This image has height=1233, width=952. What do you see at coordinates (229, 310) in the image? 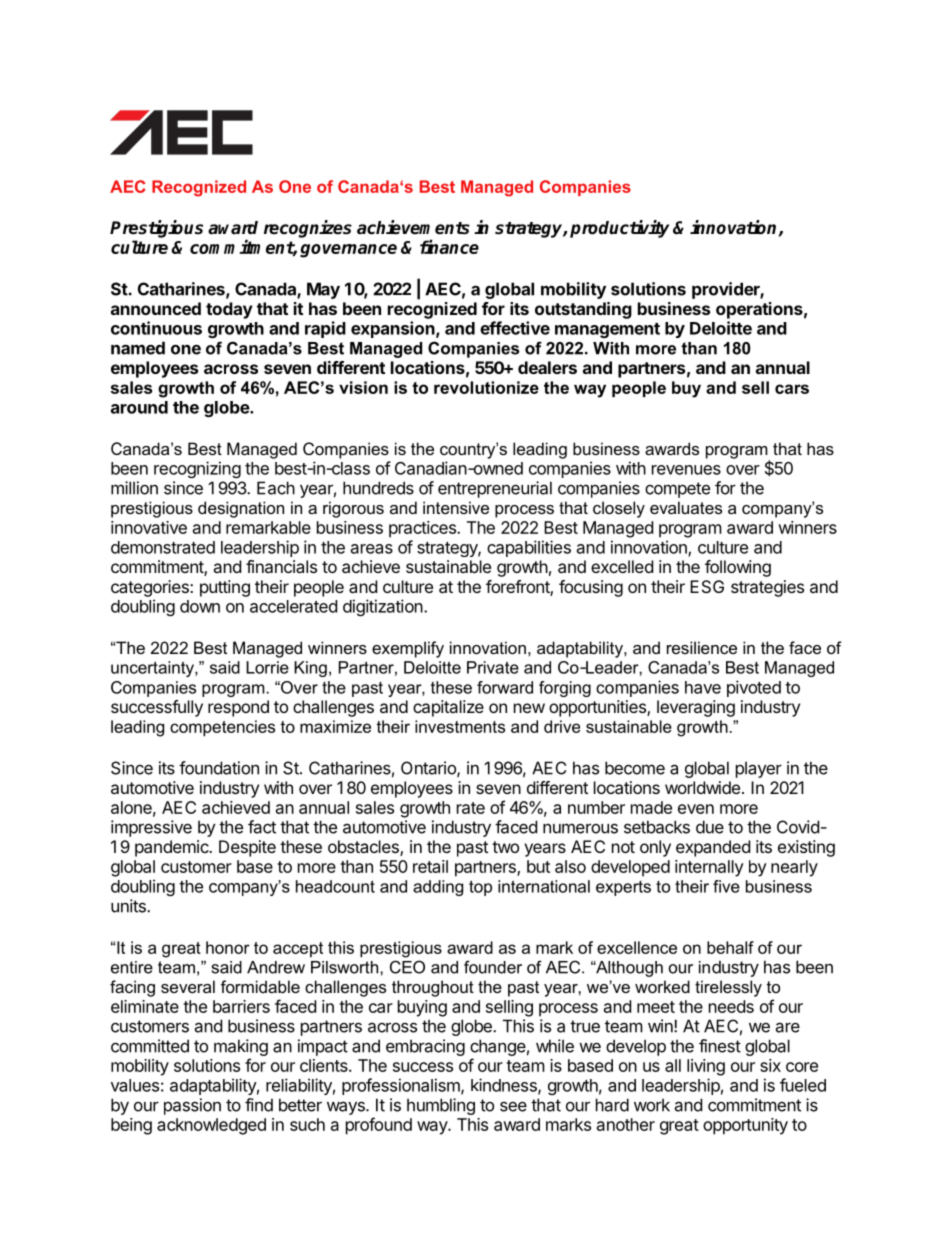
I see `today` at bounding box center [229, 310].
